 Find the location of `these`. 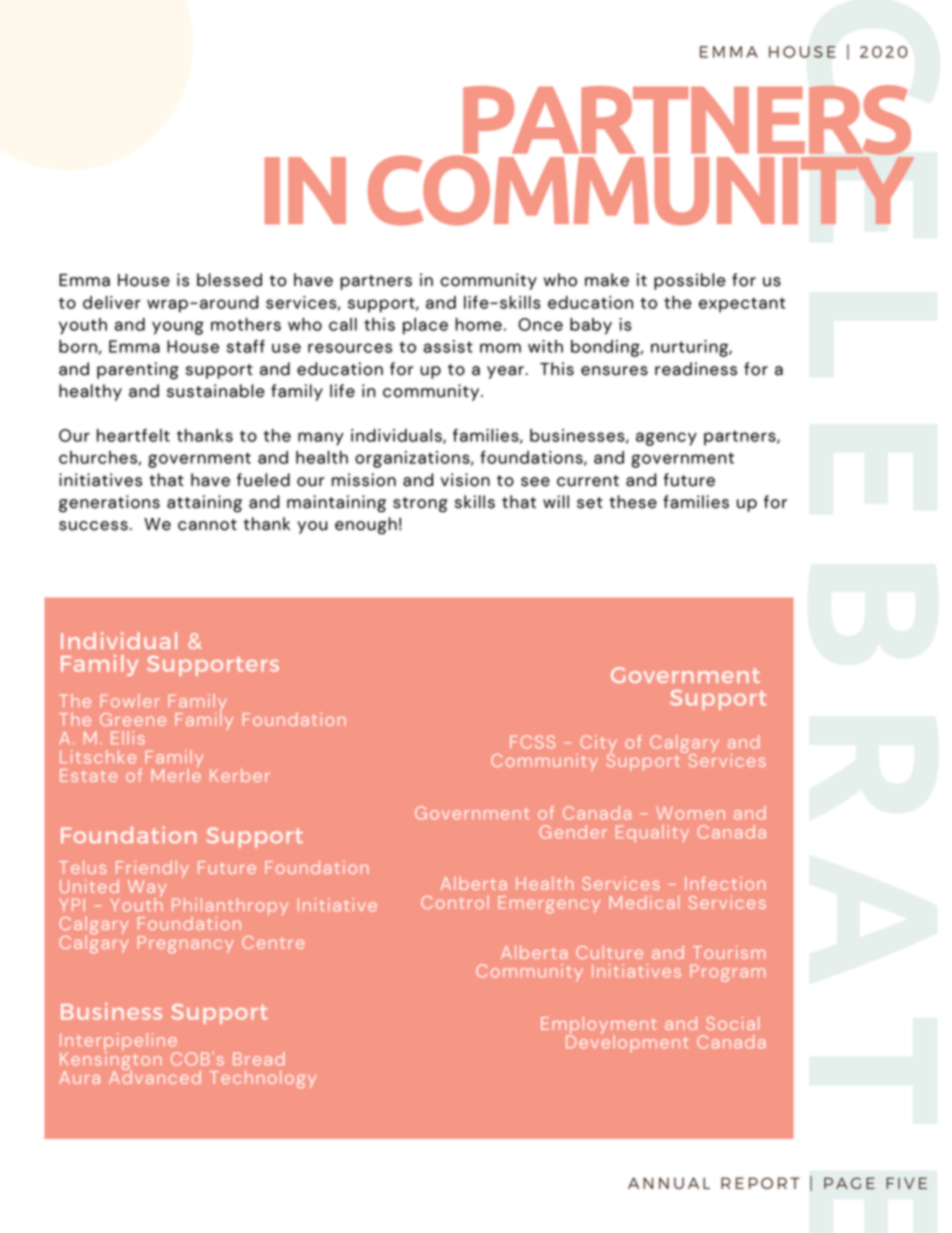

these is located at coordinates (633, 502).
